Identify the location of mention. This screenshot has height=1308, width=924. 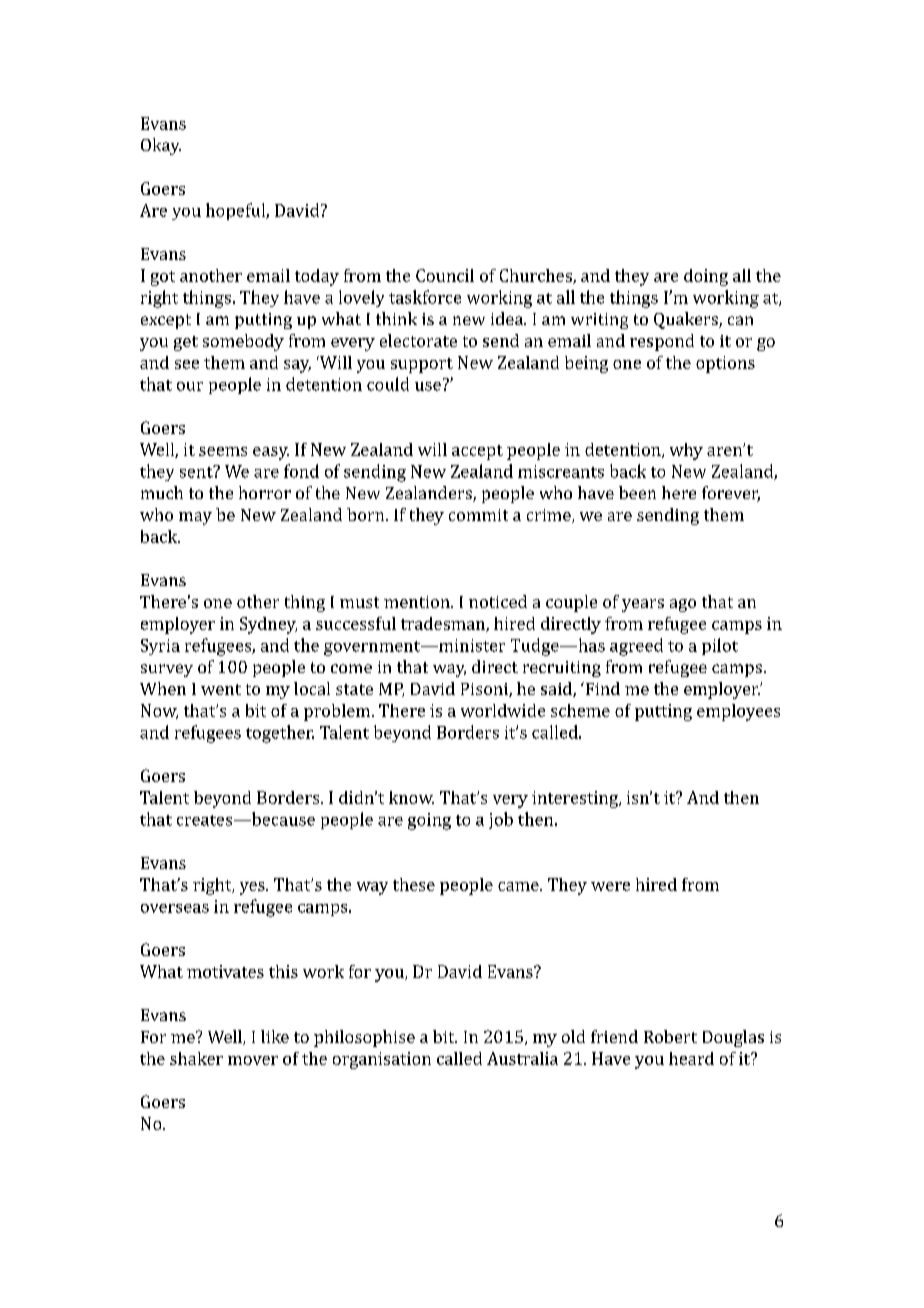
(418, 602).
